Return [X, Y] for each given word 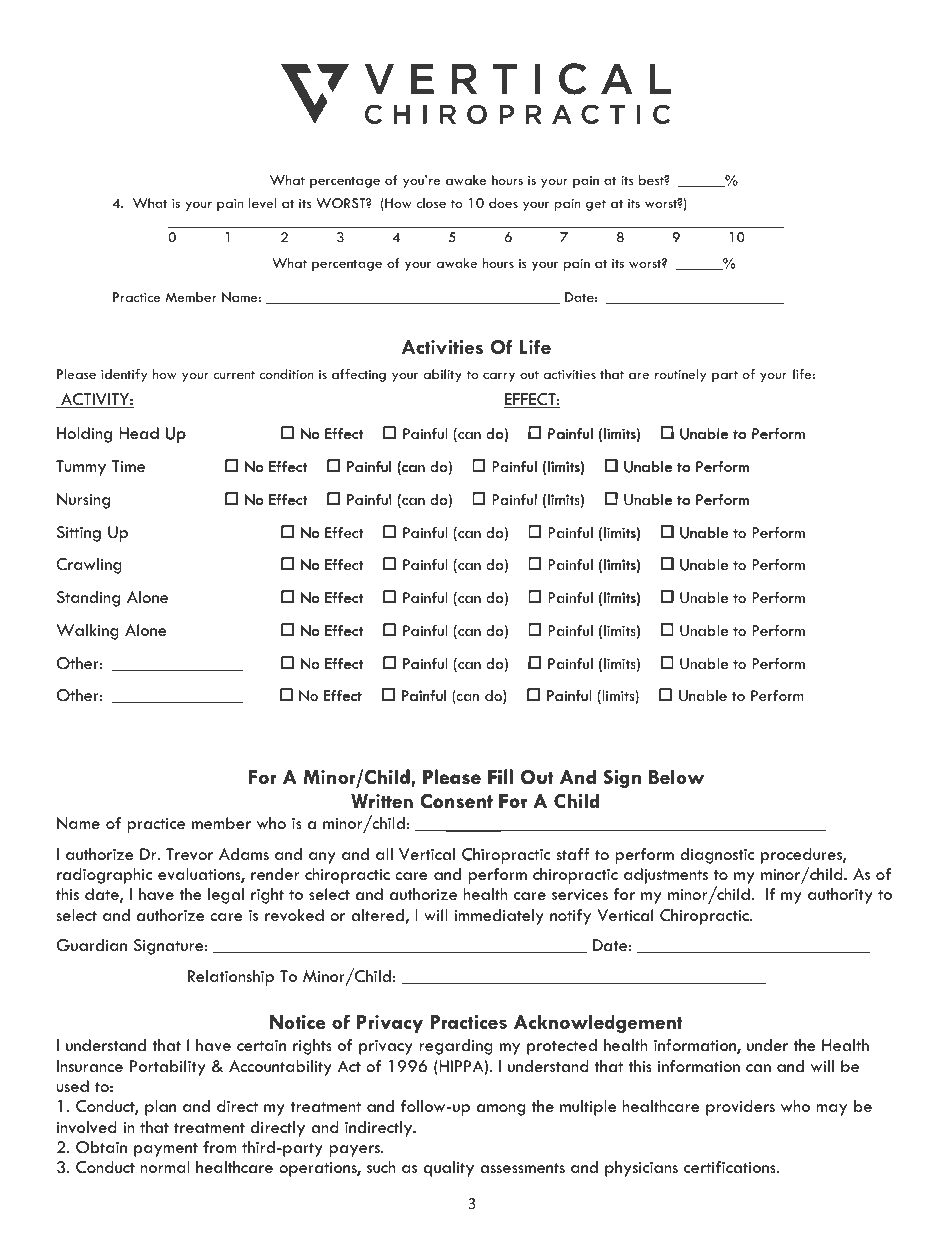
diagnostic [717, 856]
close [431, 203]
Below [676, 776]
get [596, 205]
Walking [87, 632]
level [262, 203]
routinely [680, 375]
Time [128, 466]
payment [166, 1150]
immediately [499, 917]
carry [499, 377]
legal [226, 896]
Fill [500, 776]
